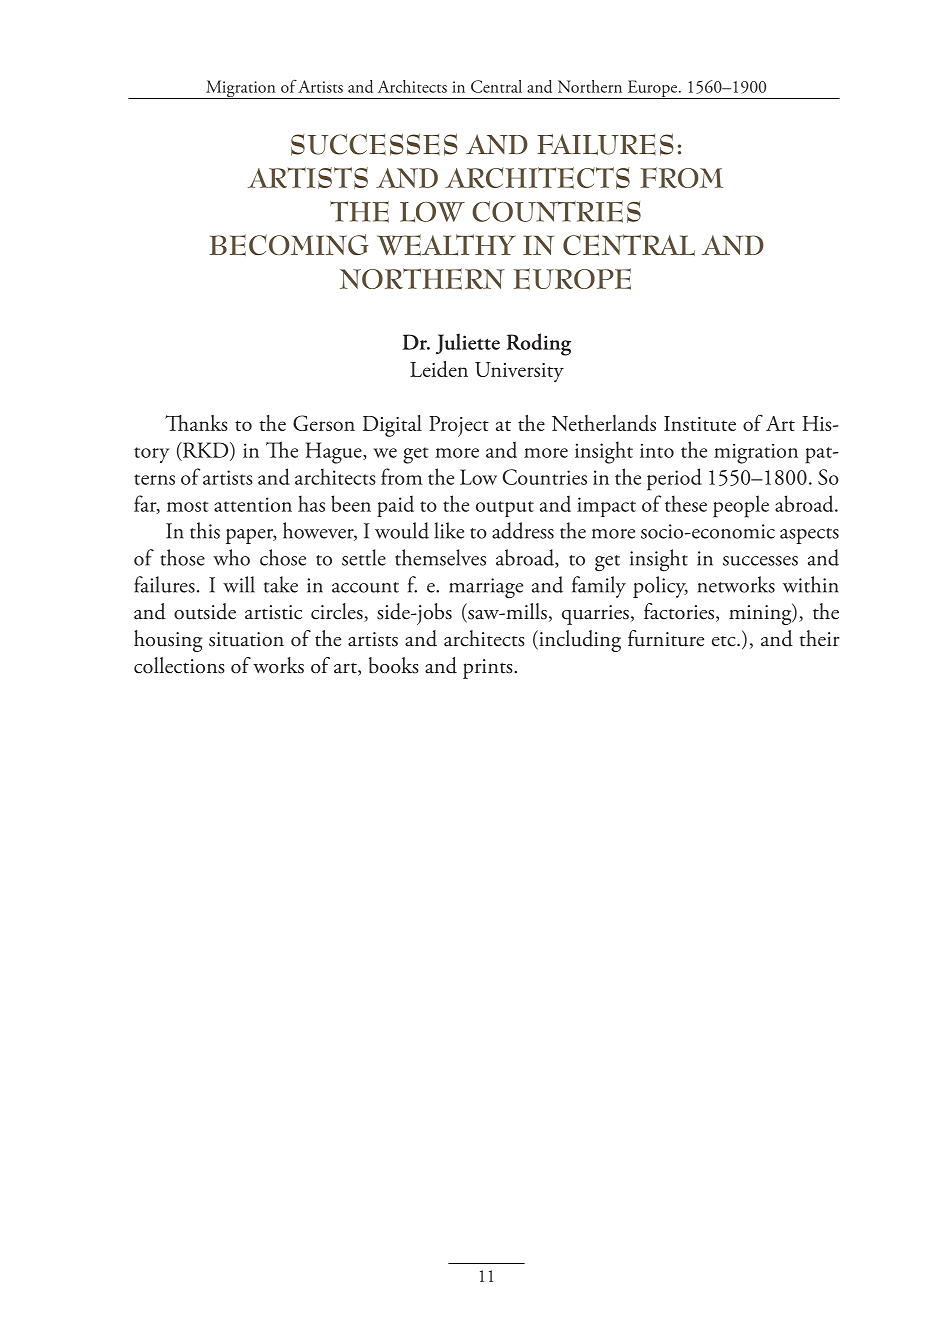  I want to click on Institute, so click(700, 423).
